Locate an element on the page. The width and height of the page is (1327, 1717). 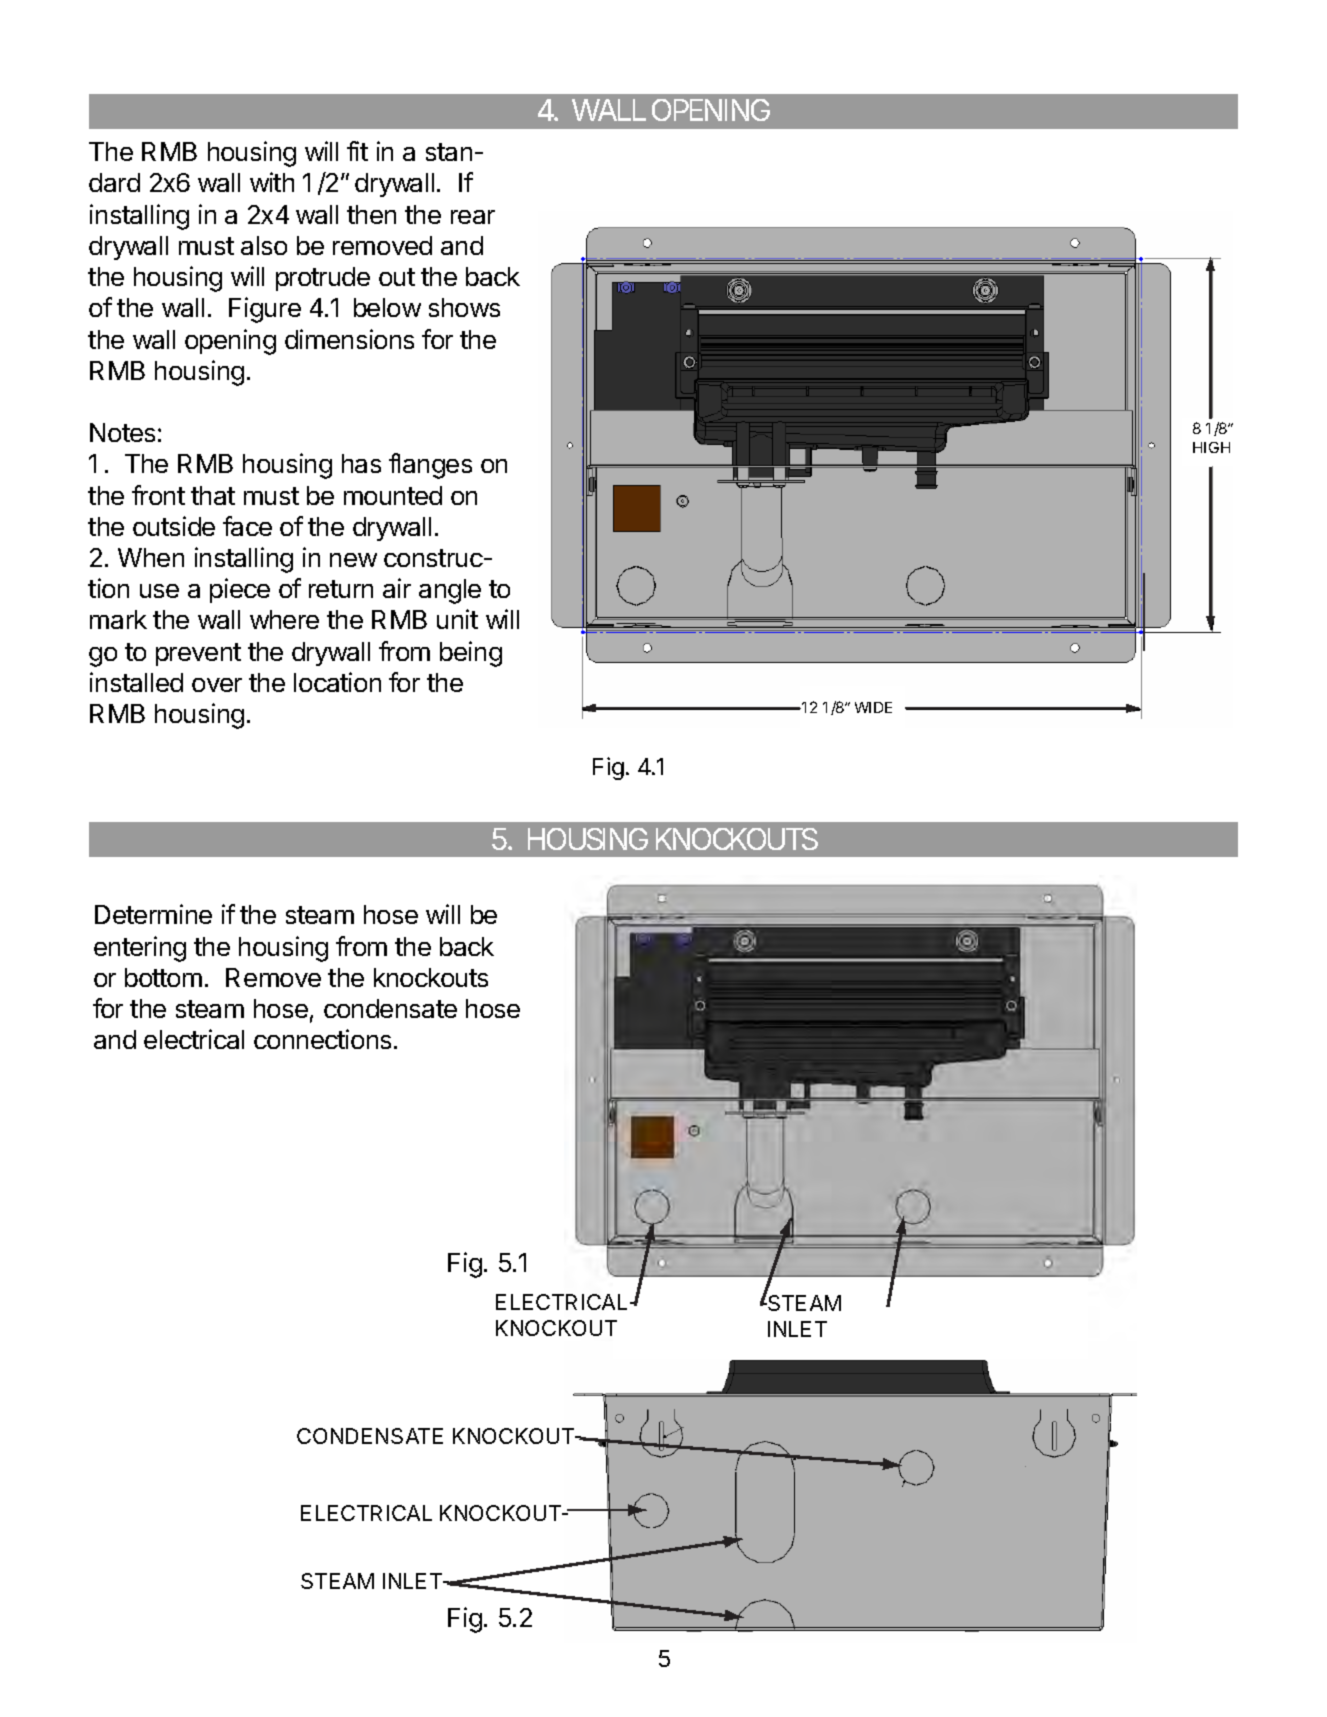
HIGH is located at coordinates (1211, 447).
